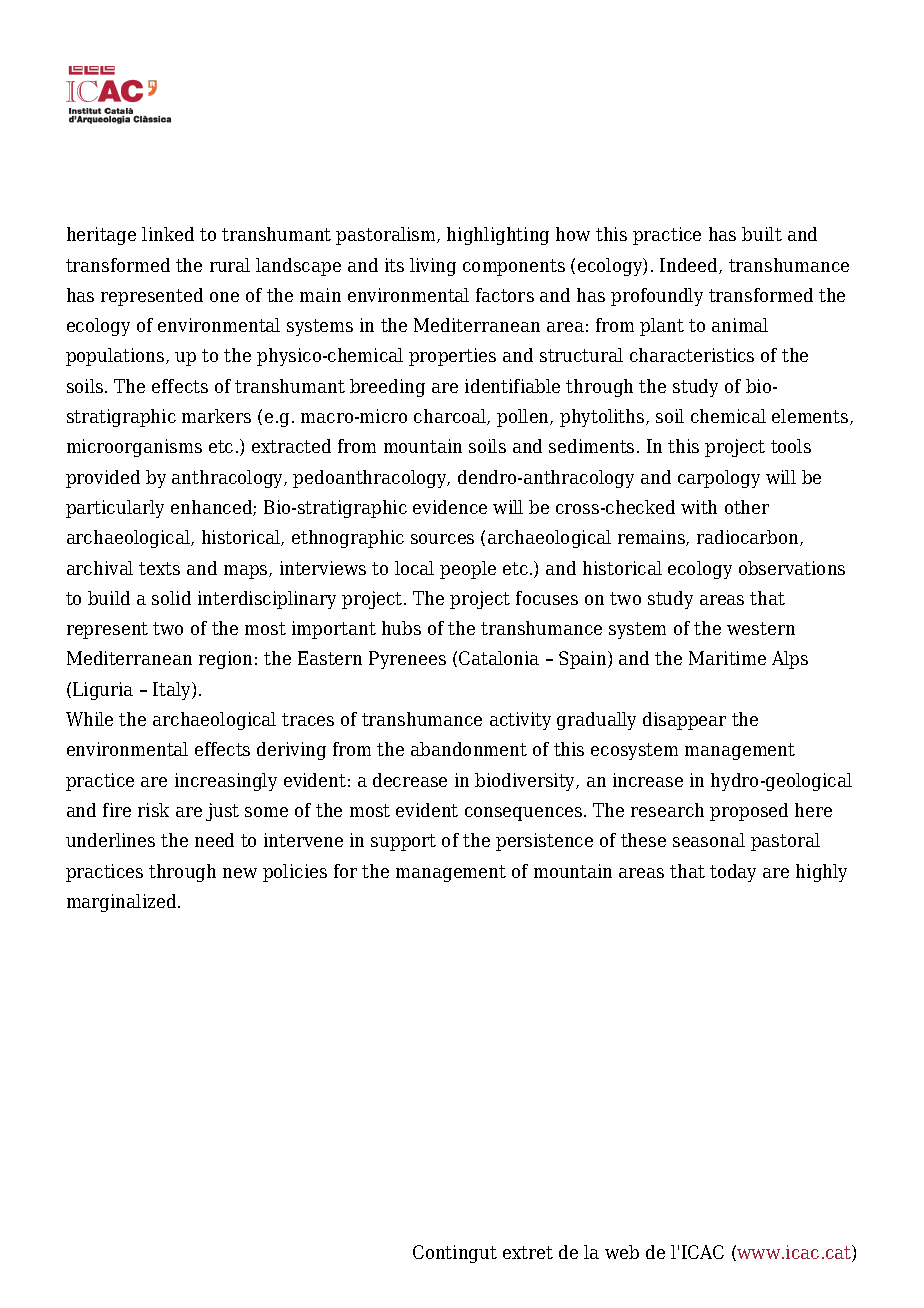 This page has width=924, height=1308. What do you see at coordinates (690, 266) in the page?
I see `Indeed` at bounding box center [690, 266].
